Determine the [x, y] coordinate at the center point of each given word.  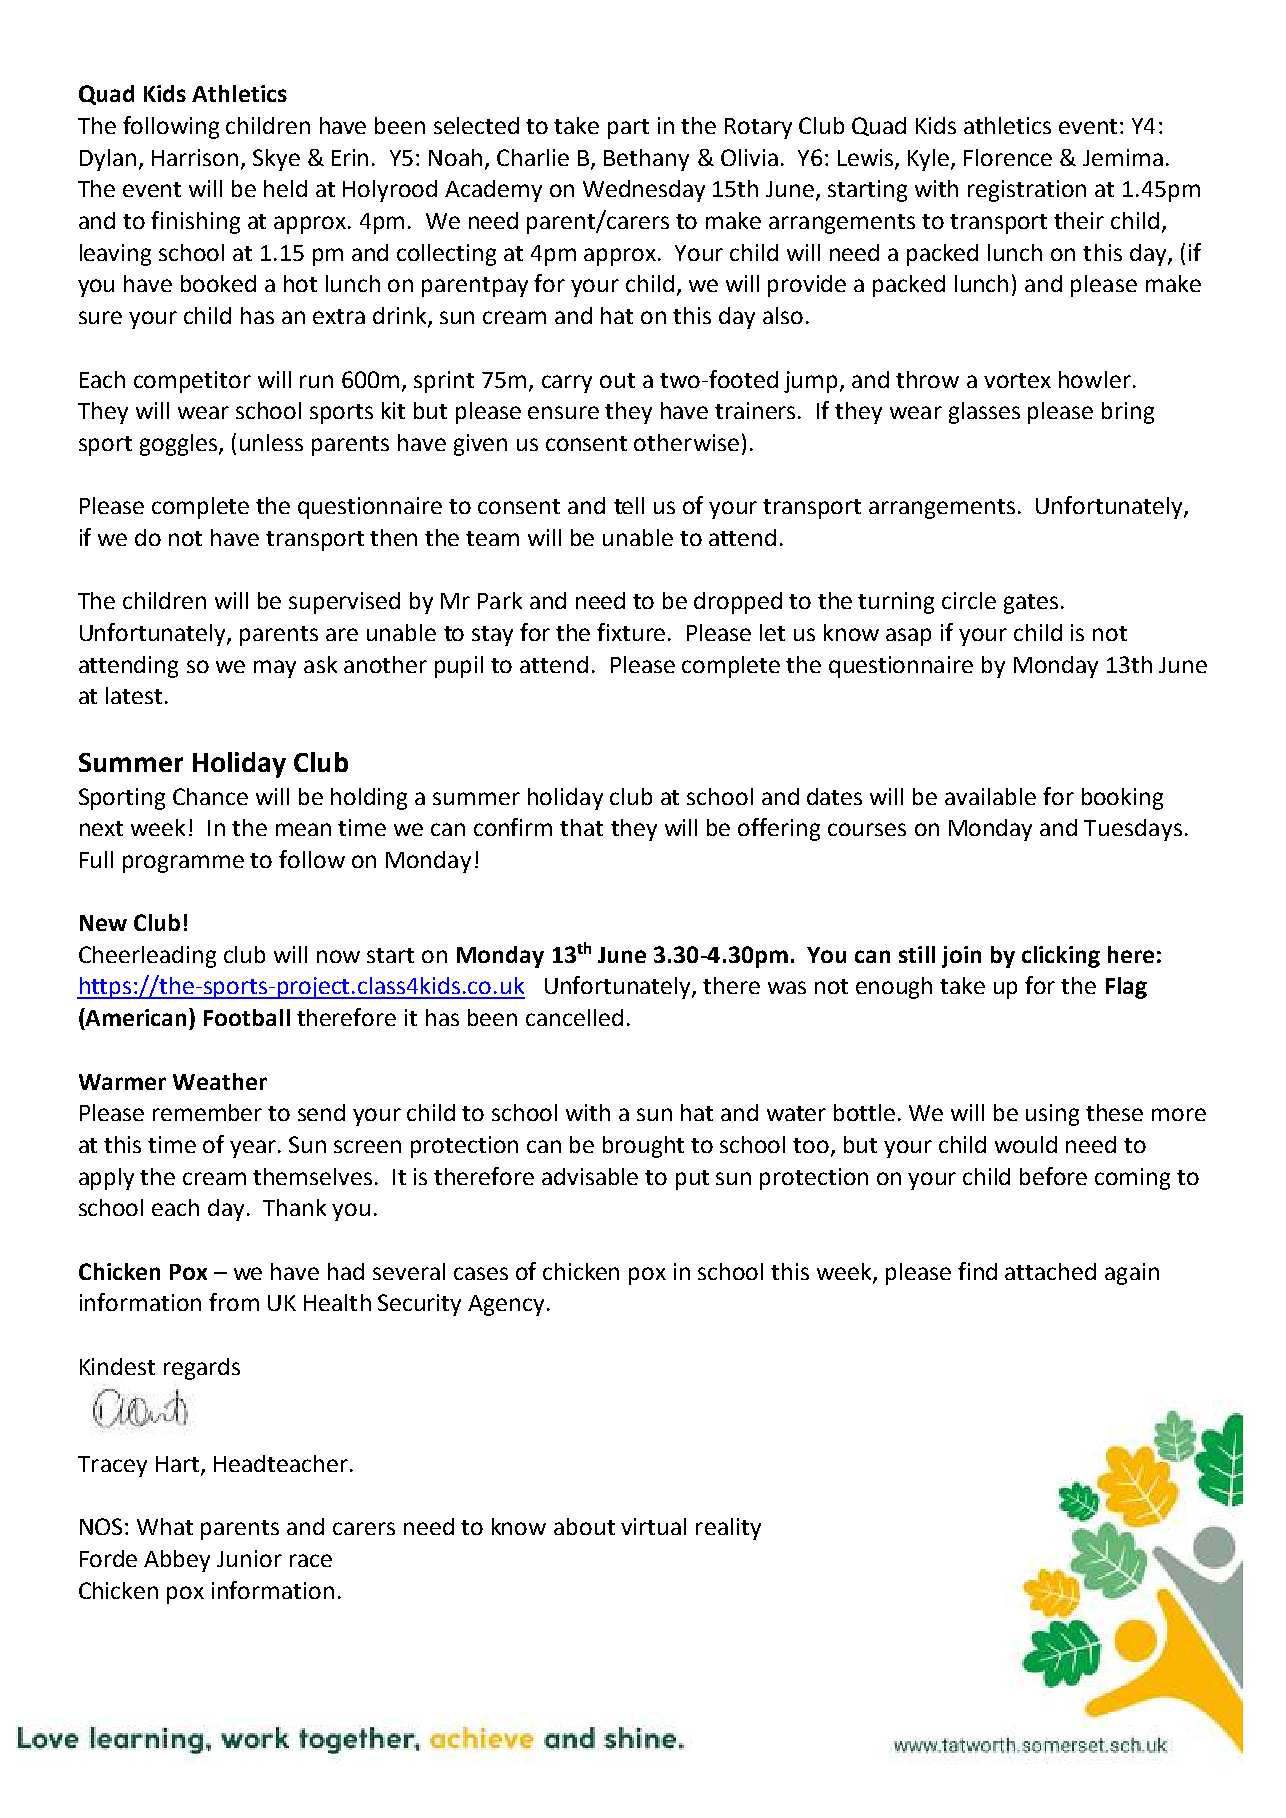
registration [1027, 191]
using [1052, 1115]
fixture [631, 632]
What [165, 1526]
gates [1033, 604]
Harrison [195, 157]
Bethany [646, 160]
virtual [653, 1526]
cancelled [574, 1017]
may [275, 669]
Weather [220, 1081]
